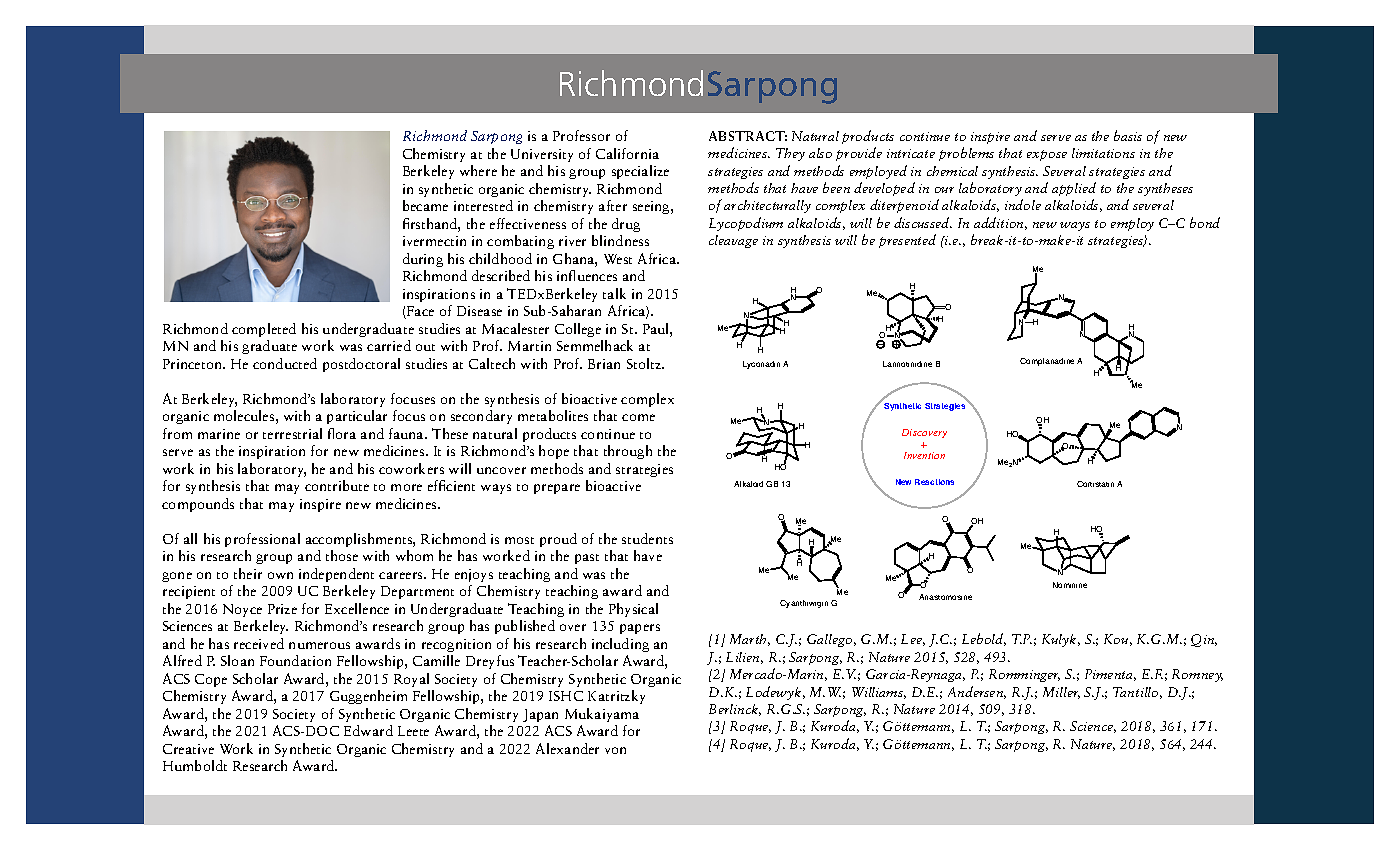 This screenshot has height=850, width=1400. What do you see at coordinates (1061, 693) in the screenshot?
I see `Miller` at bounding box center [1061, 693].
